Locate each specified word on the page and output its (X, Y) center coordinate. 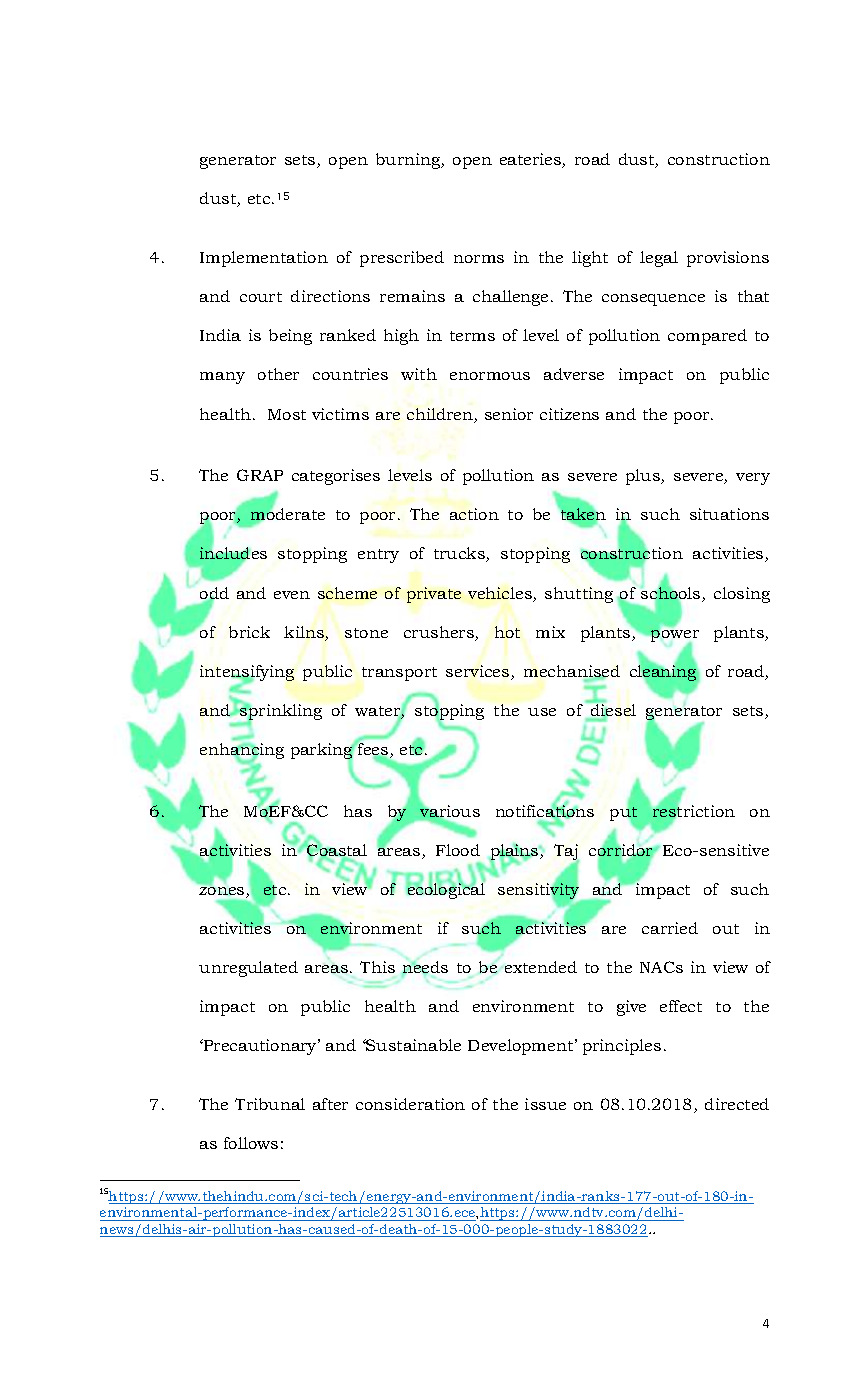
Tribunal (270, 1104)
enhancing (242, 752)
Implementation (264, 259)
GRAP (260, 475)
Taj (566, 853)
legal (659, 259)
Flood (458, 850)
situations (729, 514)
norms (479, 259)
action (474, 514)
